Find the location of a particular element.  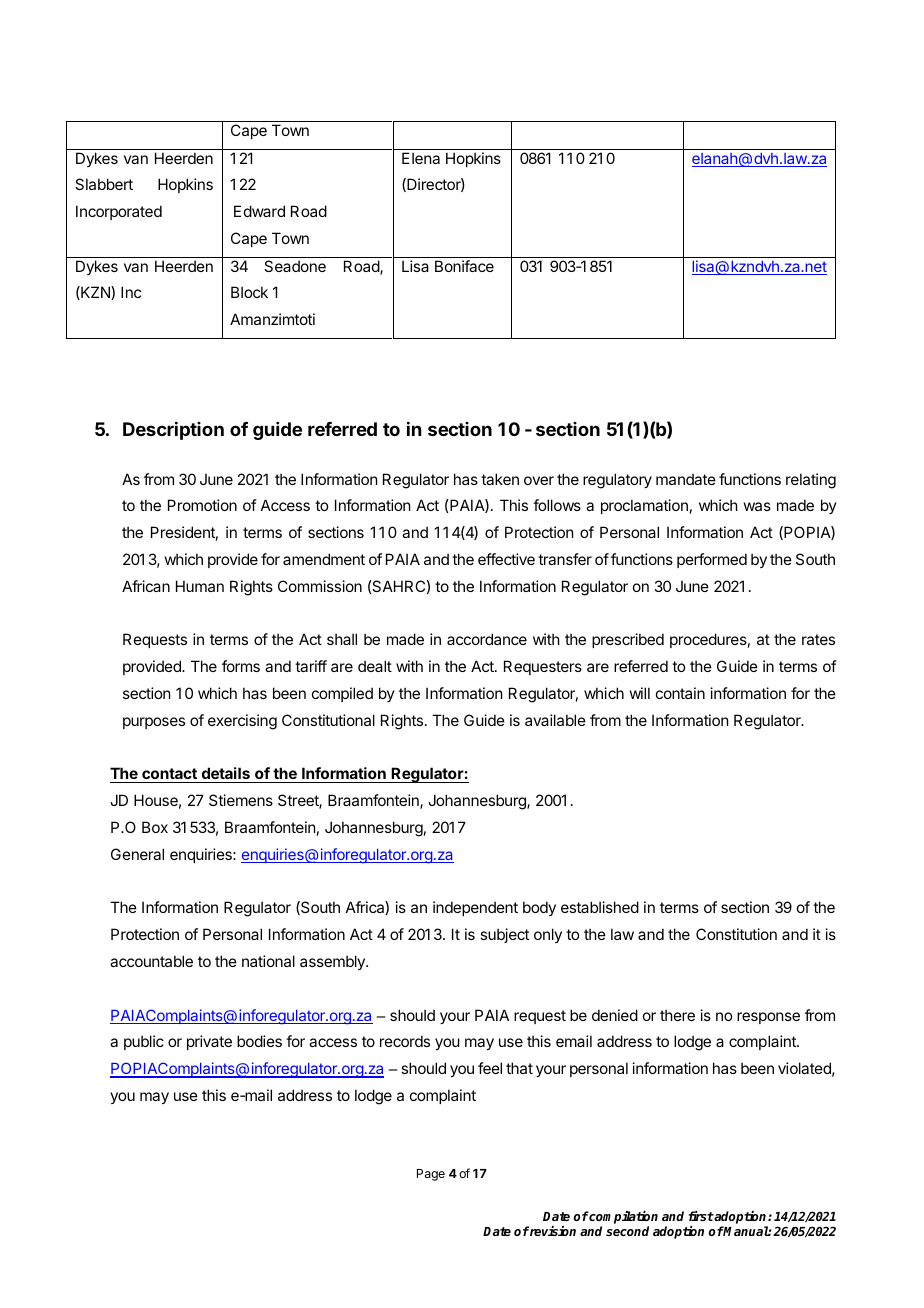

Page is located at coordinates (431, 1175).
